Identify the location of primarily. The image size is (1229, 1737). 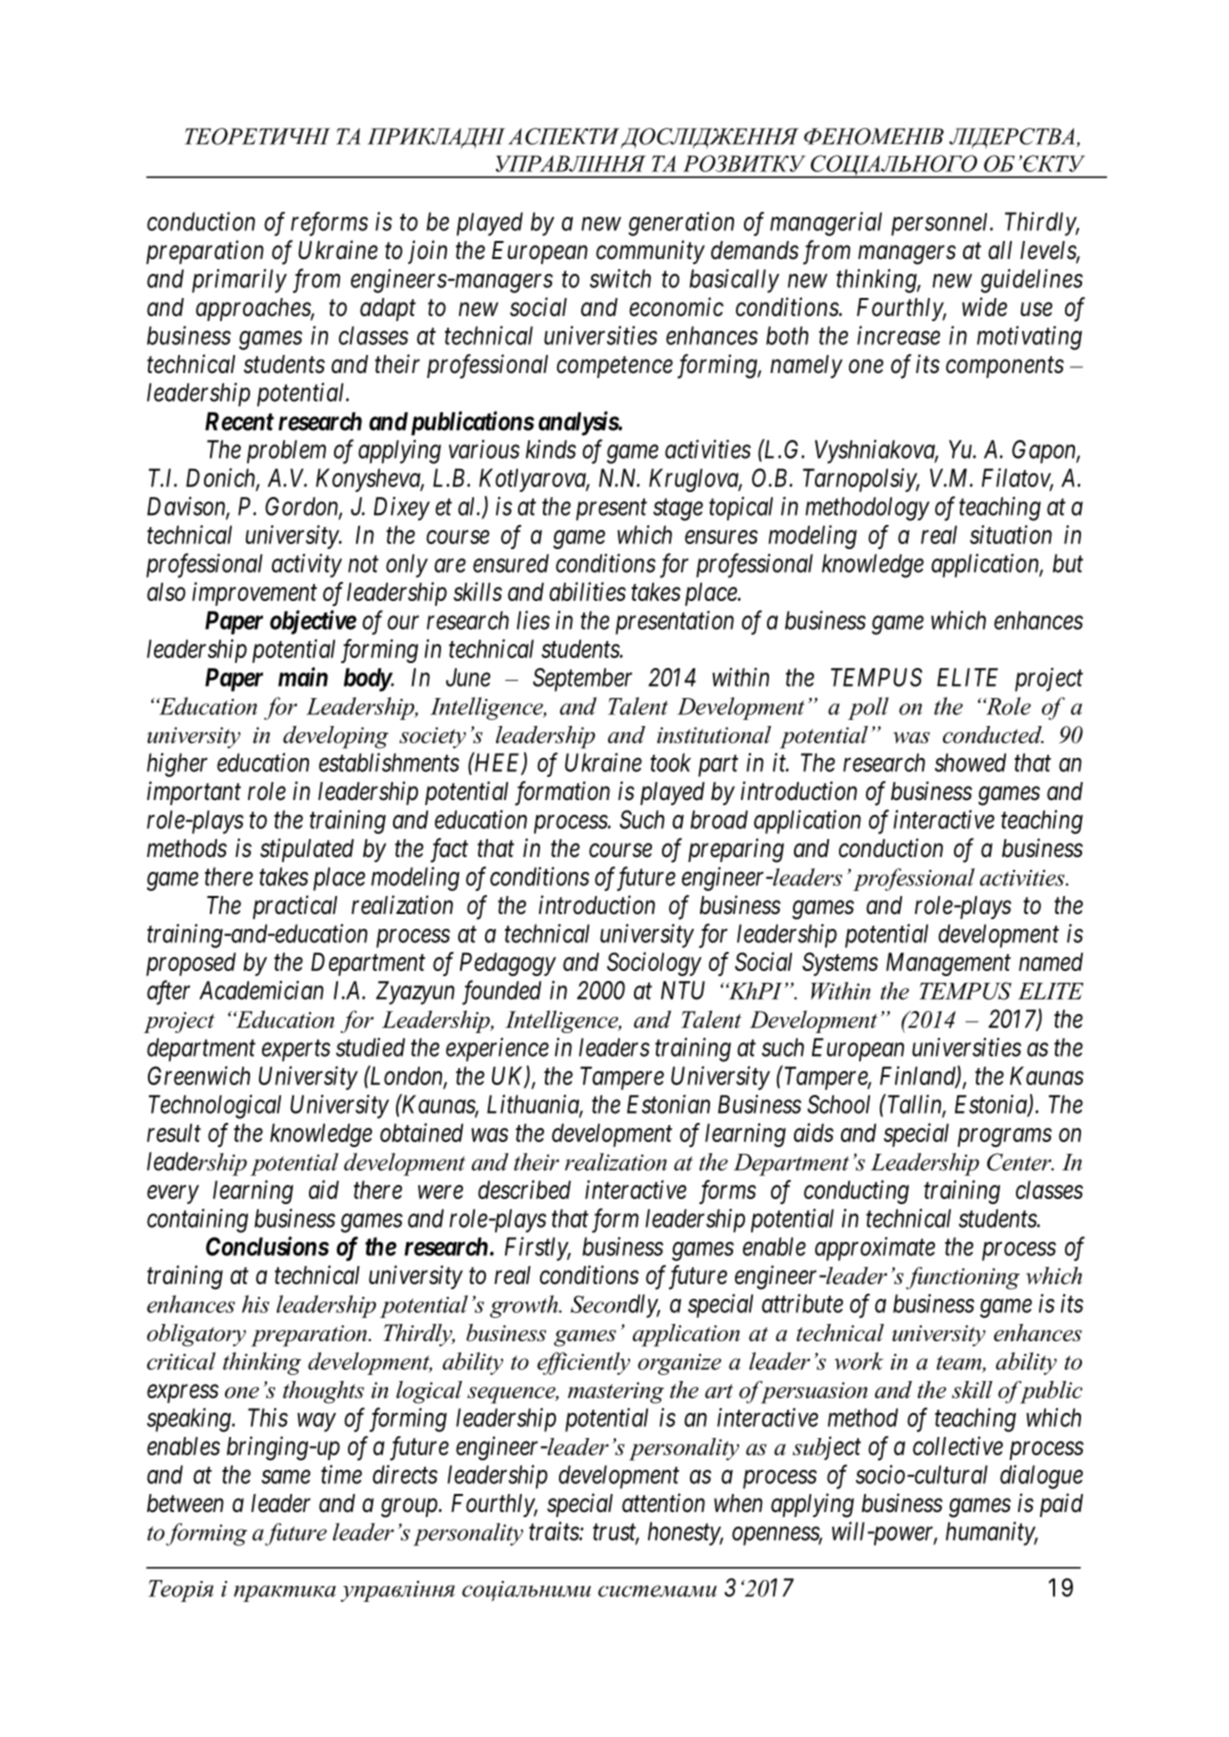
(239, 281).
